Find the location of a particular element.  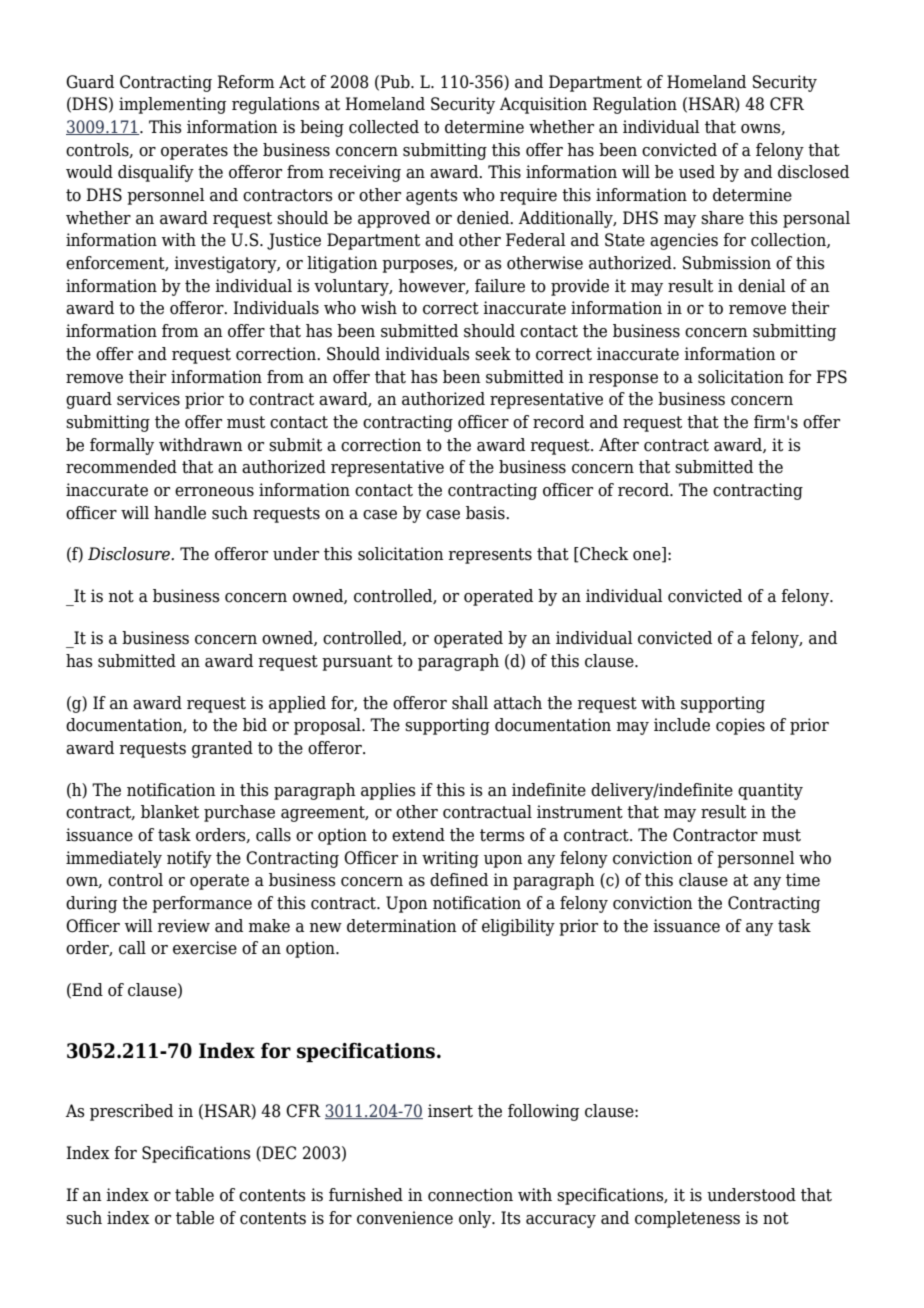

copies is located at coordinates (740, 726).
